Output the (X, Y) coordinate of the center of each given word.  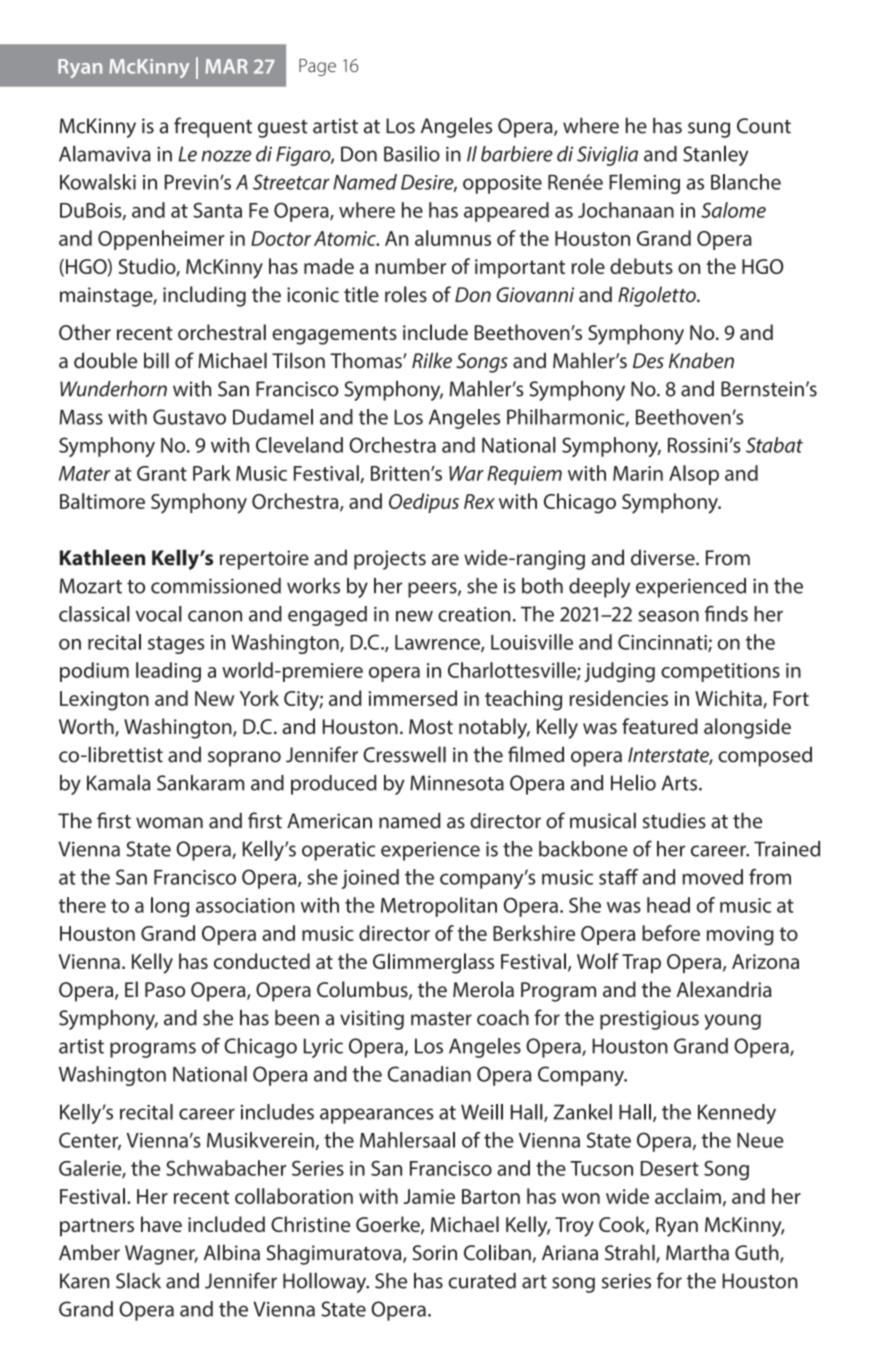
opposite (502, 184)
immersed (412, 698)
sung (709, 130)
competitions (720, 672)
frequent (213, 127)
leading (168, 672)
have (161, 1224)
